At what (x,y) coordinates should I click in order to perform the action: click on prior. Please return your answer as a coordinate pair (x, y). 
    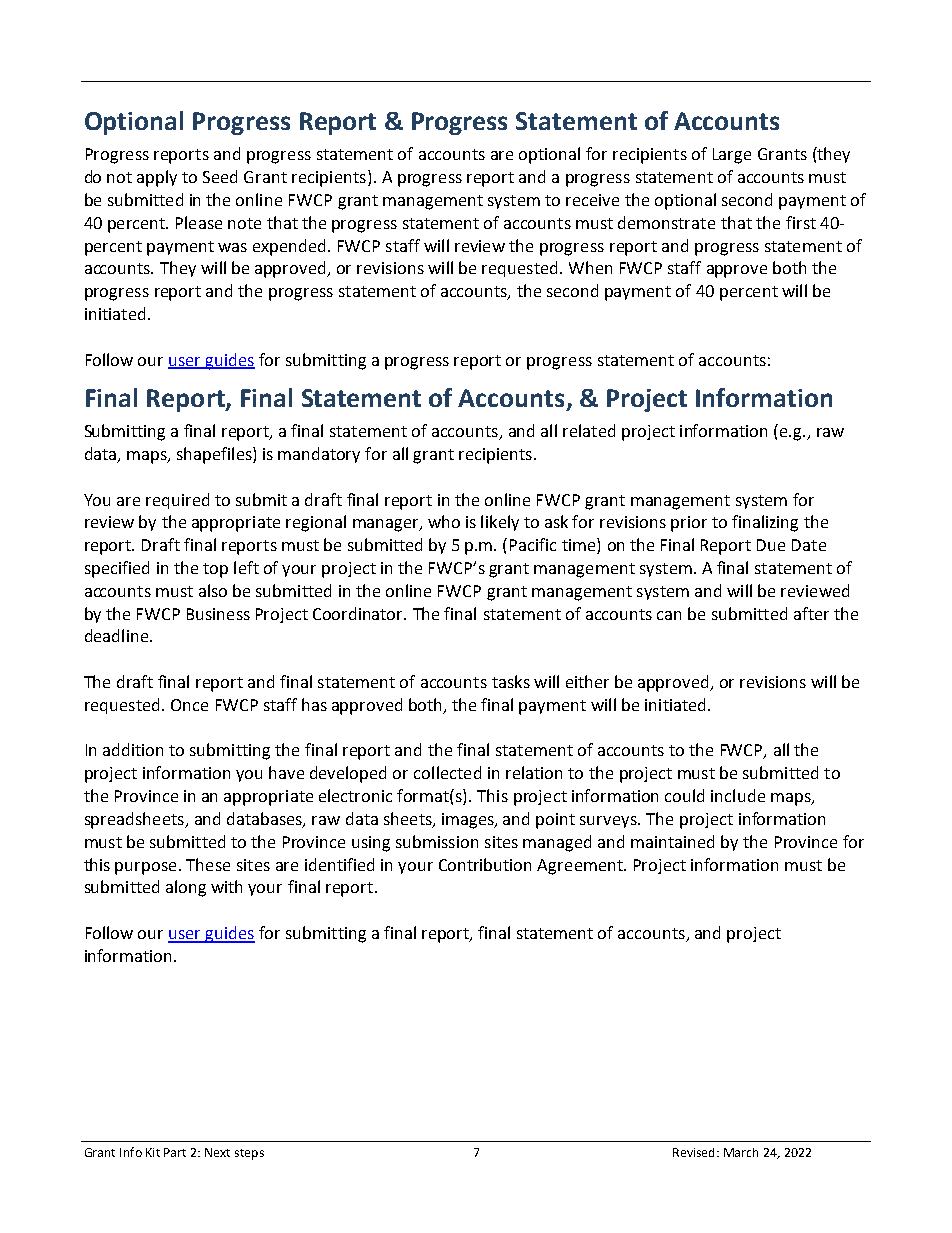
    Looking at the image, I should click on (689, 524).
